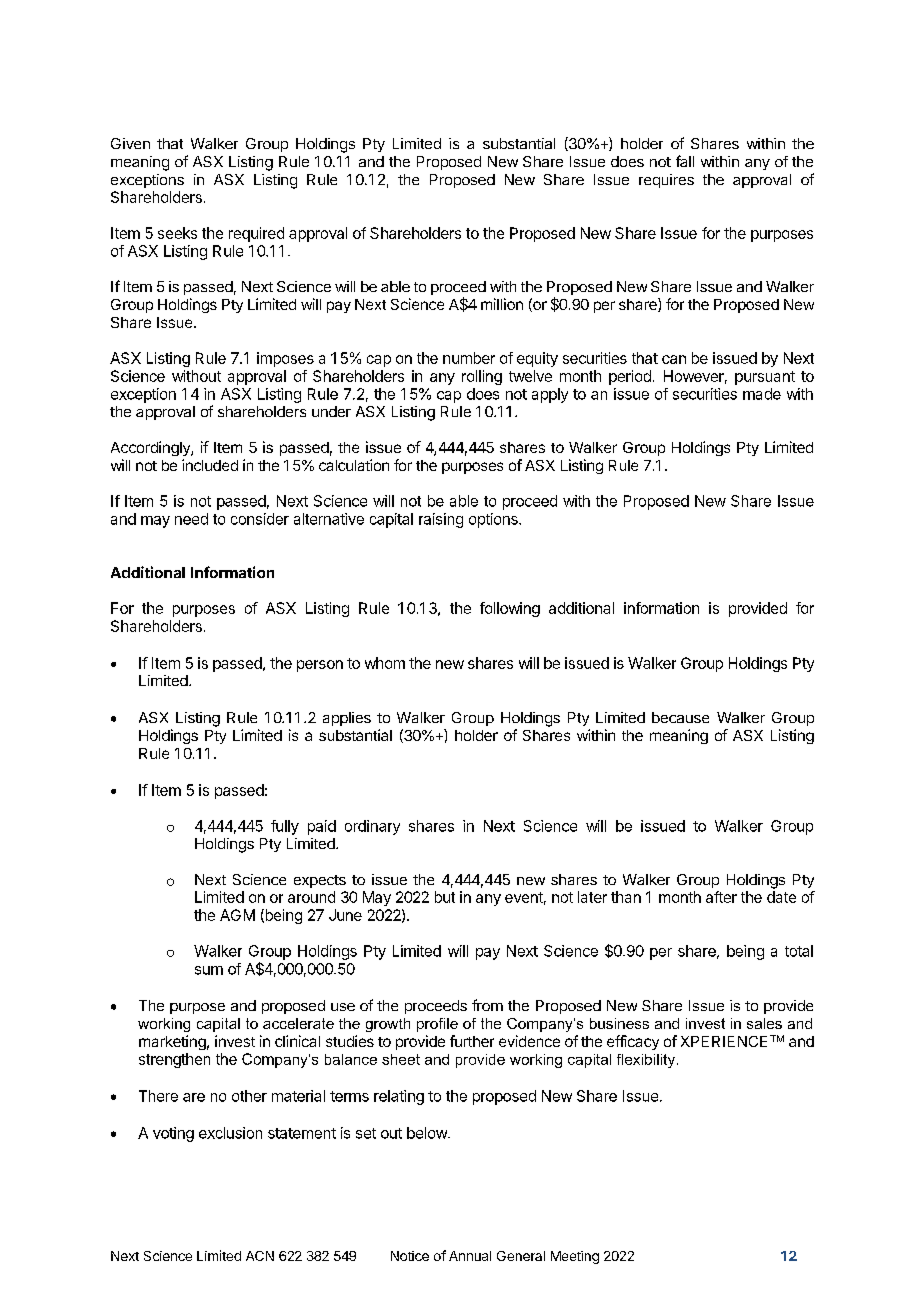 The height and width of the screenshot is (1308, 924). Describe the element at coordinates (260, 1256) in the screenshot. I see `ACN` at that location.
